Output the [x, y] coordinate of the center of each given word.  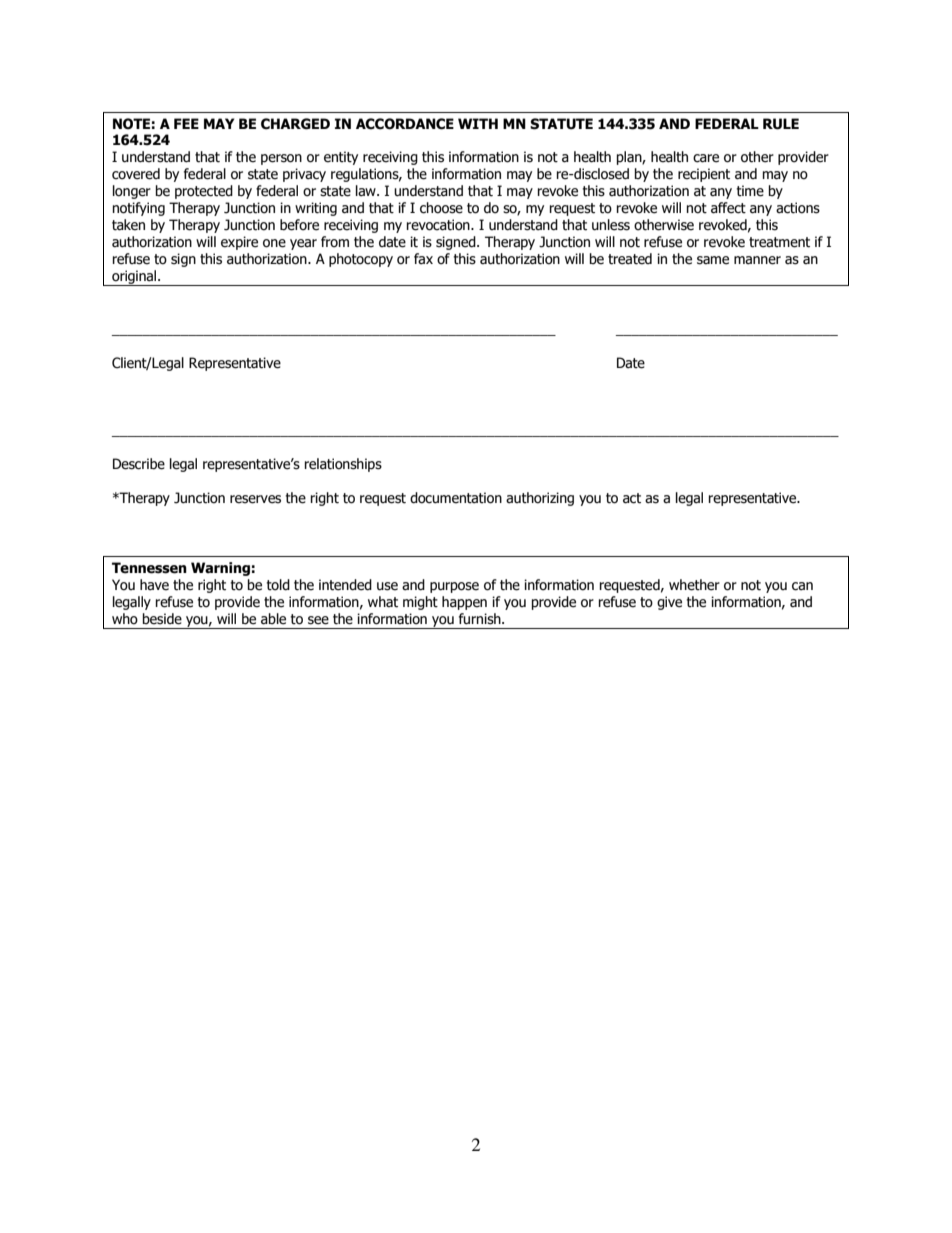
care [706, 158]
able [273, 619]
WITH [478, 123]
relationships [343, 465]
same [713, 260]
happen [464, 603]
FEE [186, 123]
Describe [139, 464]
